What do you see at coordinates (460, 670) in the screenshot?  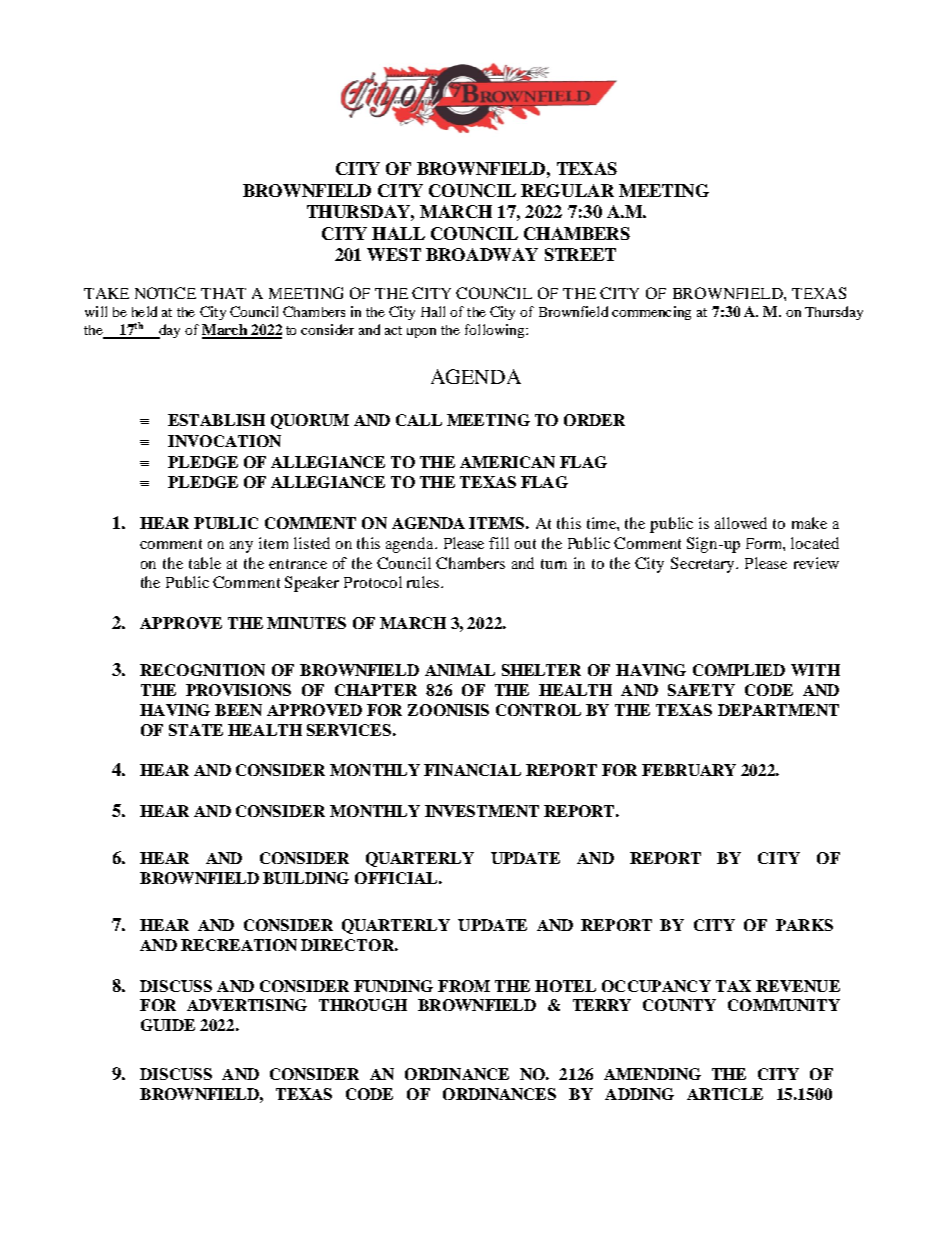 I see `ANIMAL` at bounding box center [460, 670].
